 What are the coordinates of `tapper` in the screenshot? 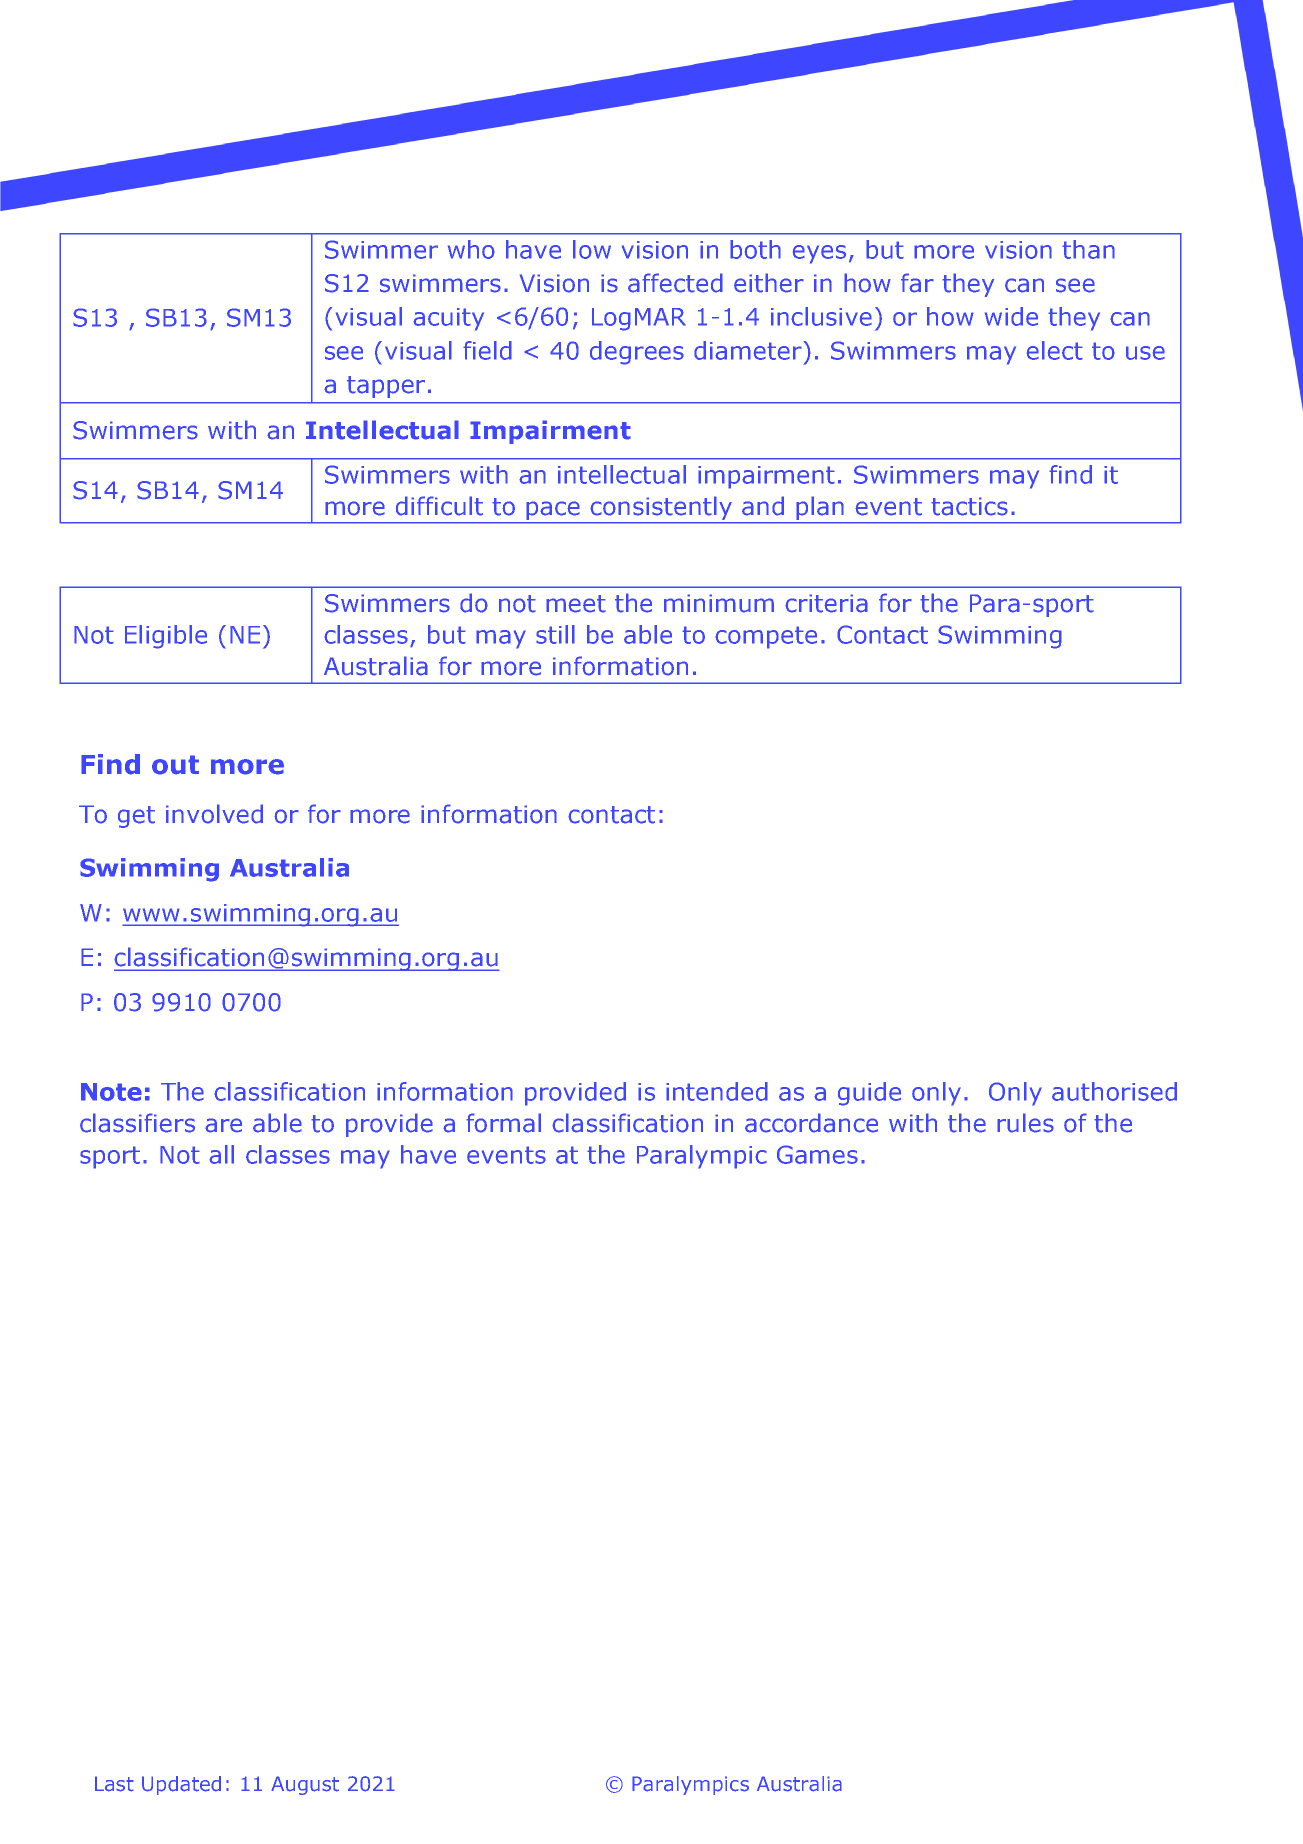 It's located at (386, 387).
